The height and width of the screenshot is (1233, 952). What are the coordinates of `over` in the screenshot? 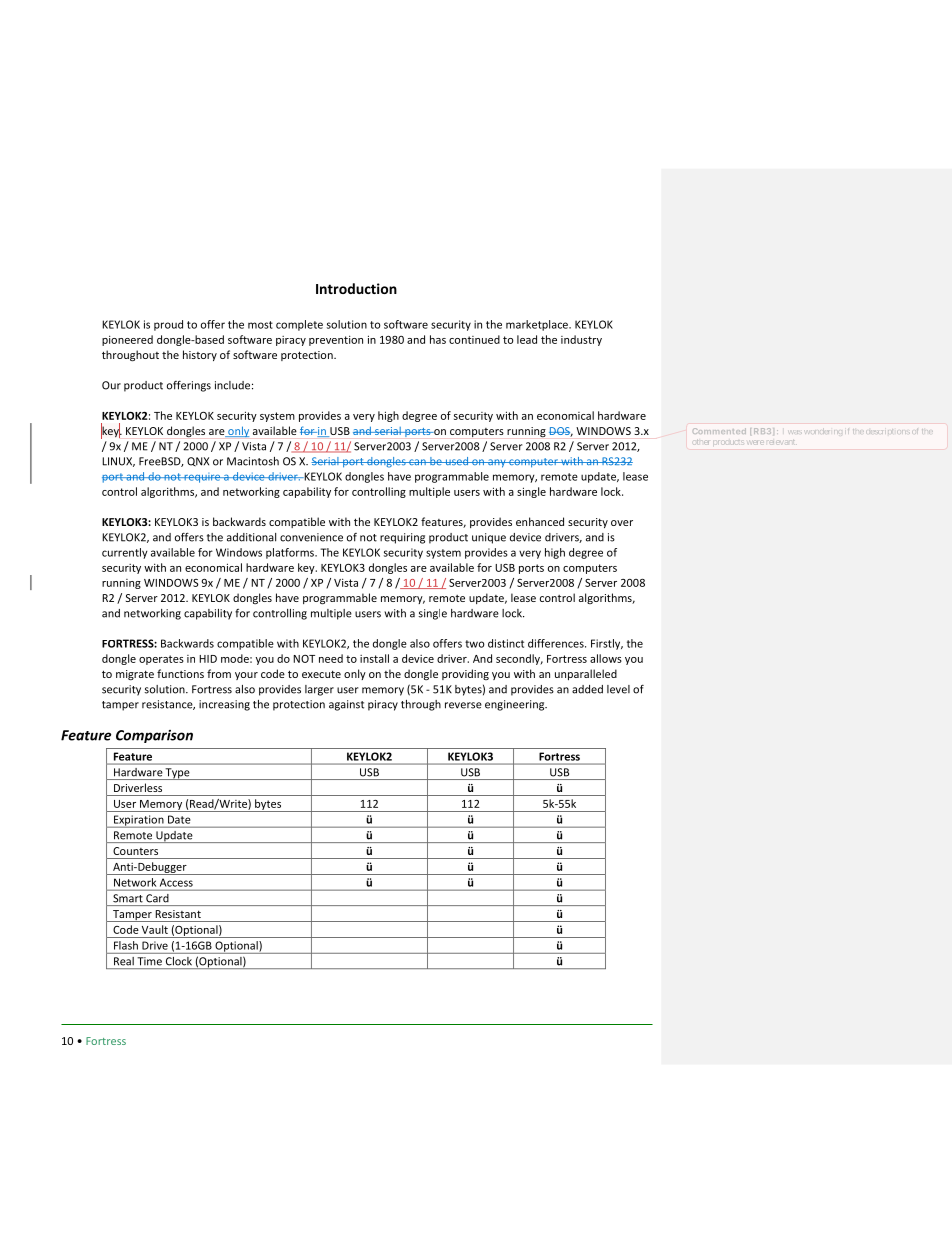 It's located at (622, 523).
